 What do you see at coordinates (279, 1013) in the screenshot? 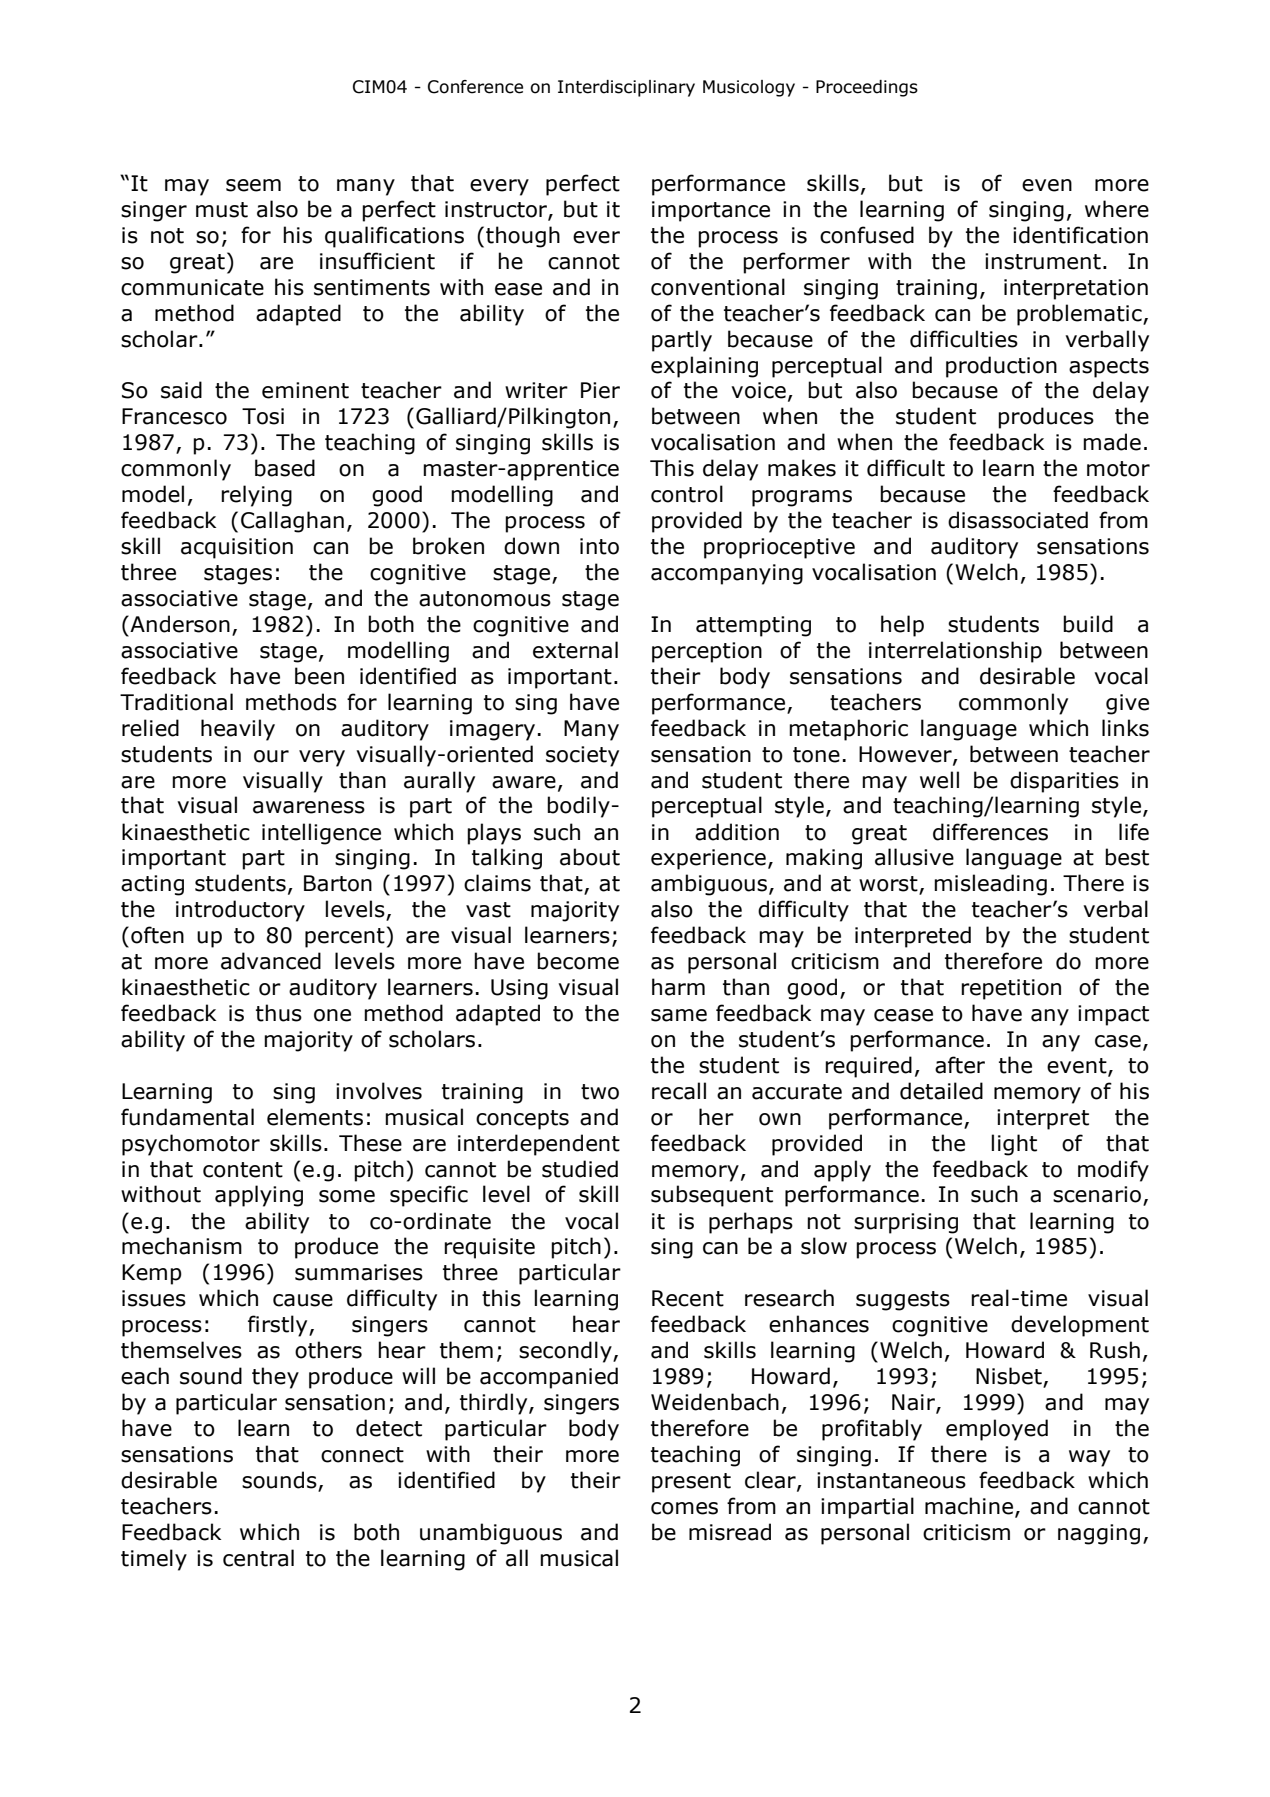
I see `thus` at bounding box center [279, 1013].
